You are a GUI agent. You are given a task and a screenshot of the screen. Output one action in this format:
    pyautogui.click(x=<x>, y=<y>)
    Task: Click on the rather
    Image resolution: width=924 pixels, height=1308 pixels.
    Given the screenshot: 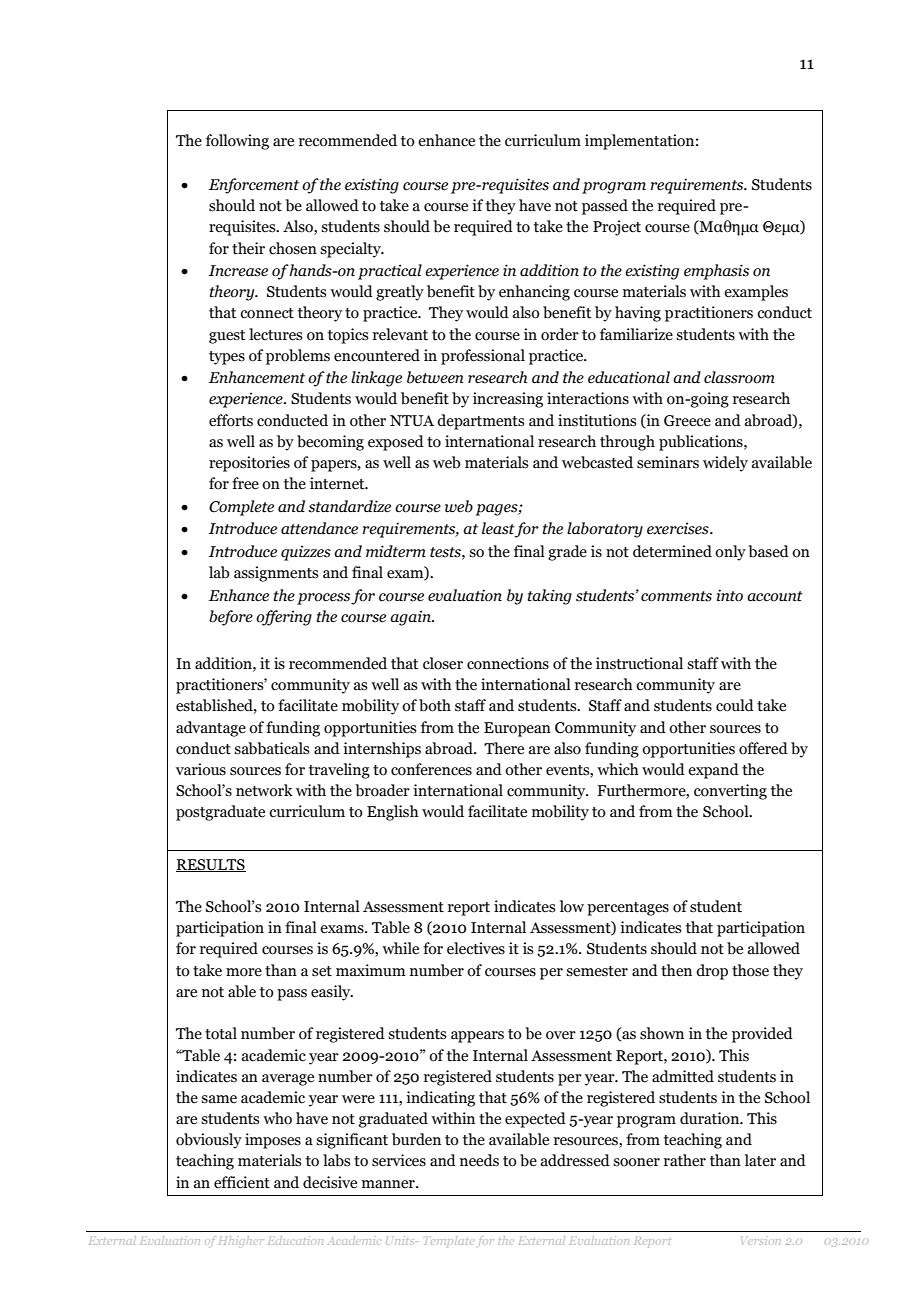 What is the action you would take?
    pyautogui.click(x=685, y=1160)
